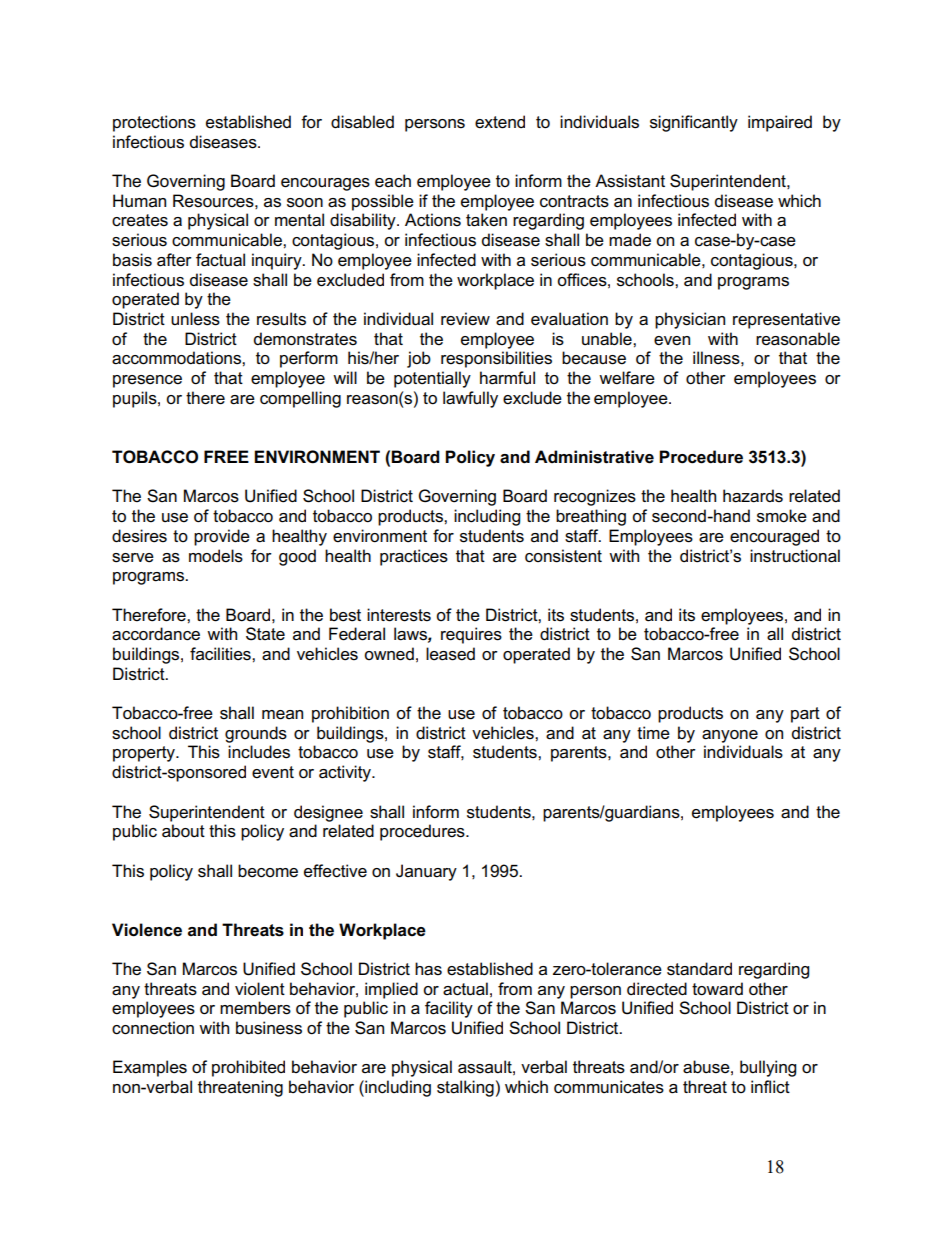 This screenshot has height=1233, width=952. Describe the element at coordinates (154, 123) in the screenshot. I see `protections` at that location.
